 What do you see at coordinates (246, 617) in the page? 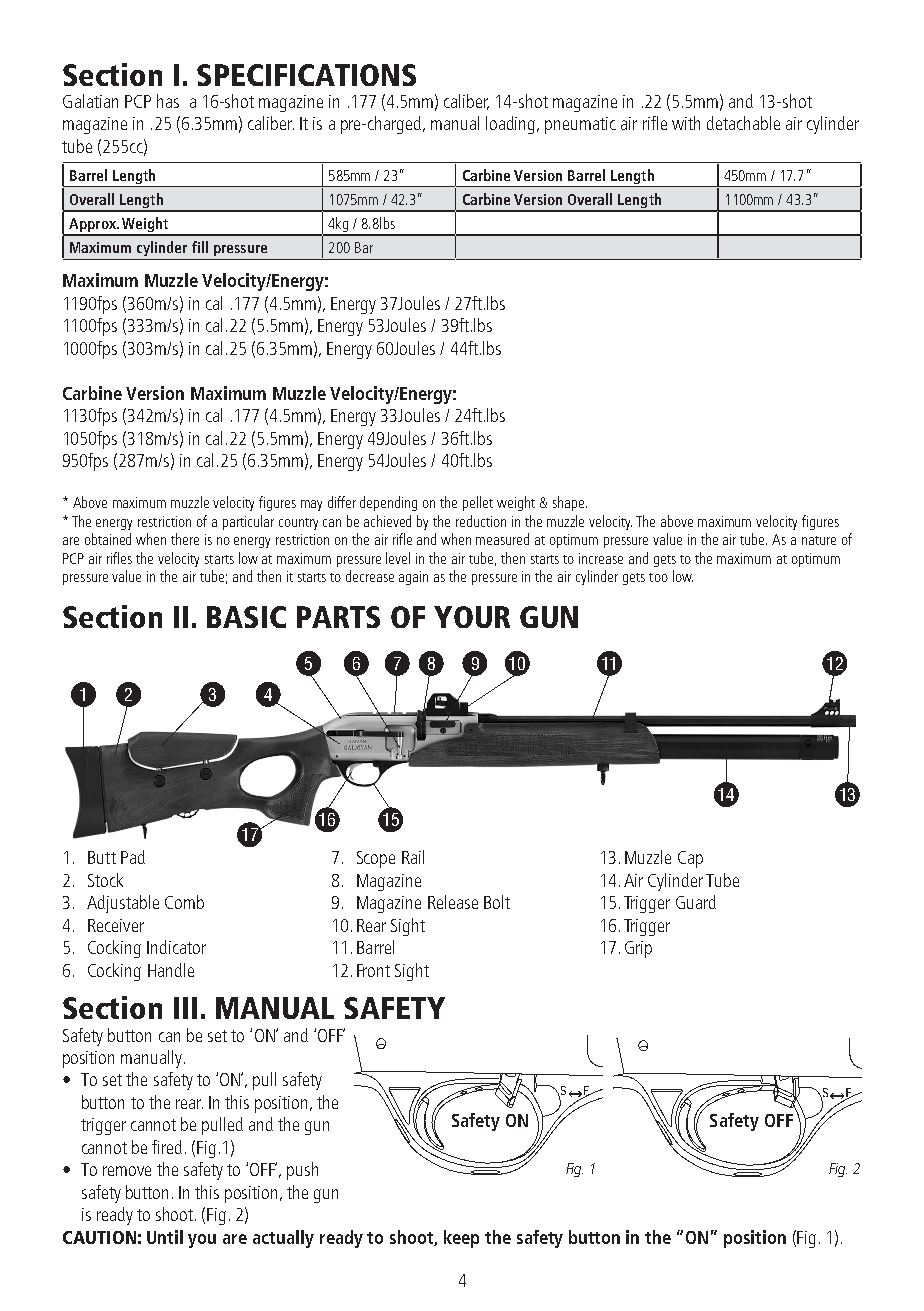
I see `BASIC` at bounding box center [246, 617].
